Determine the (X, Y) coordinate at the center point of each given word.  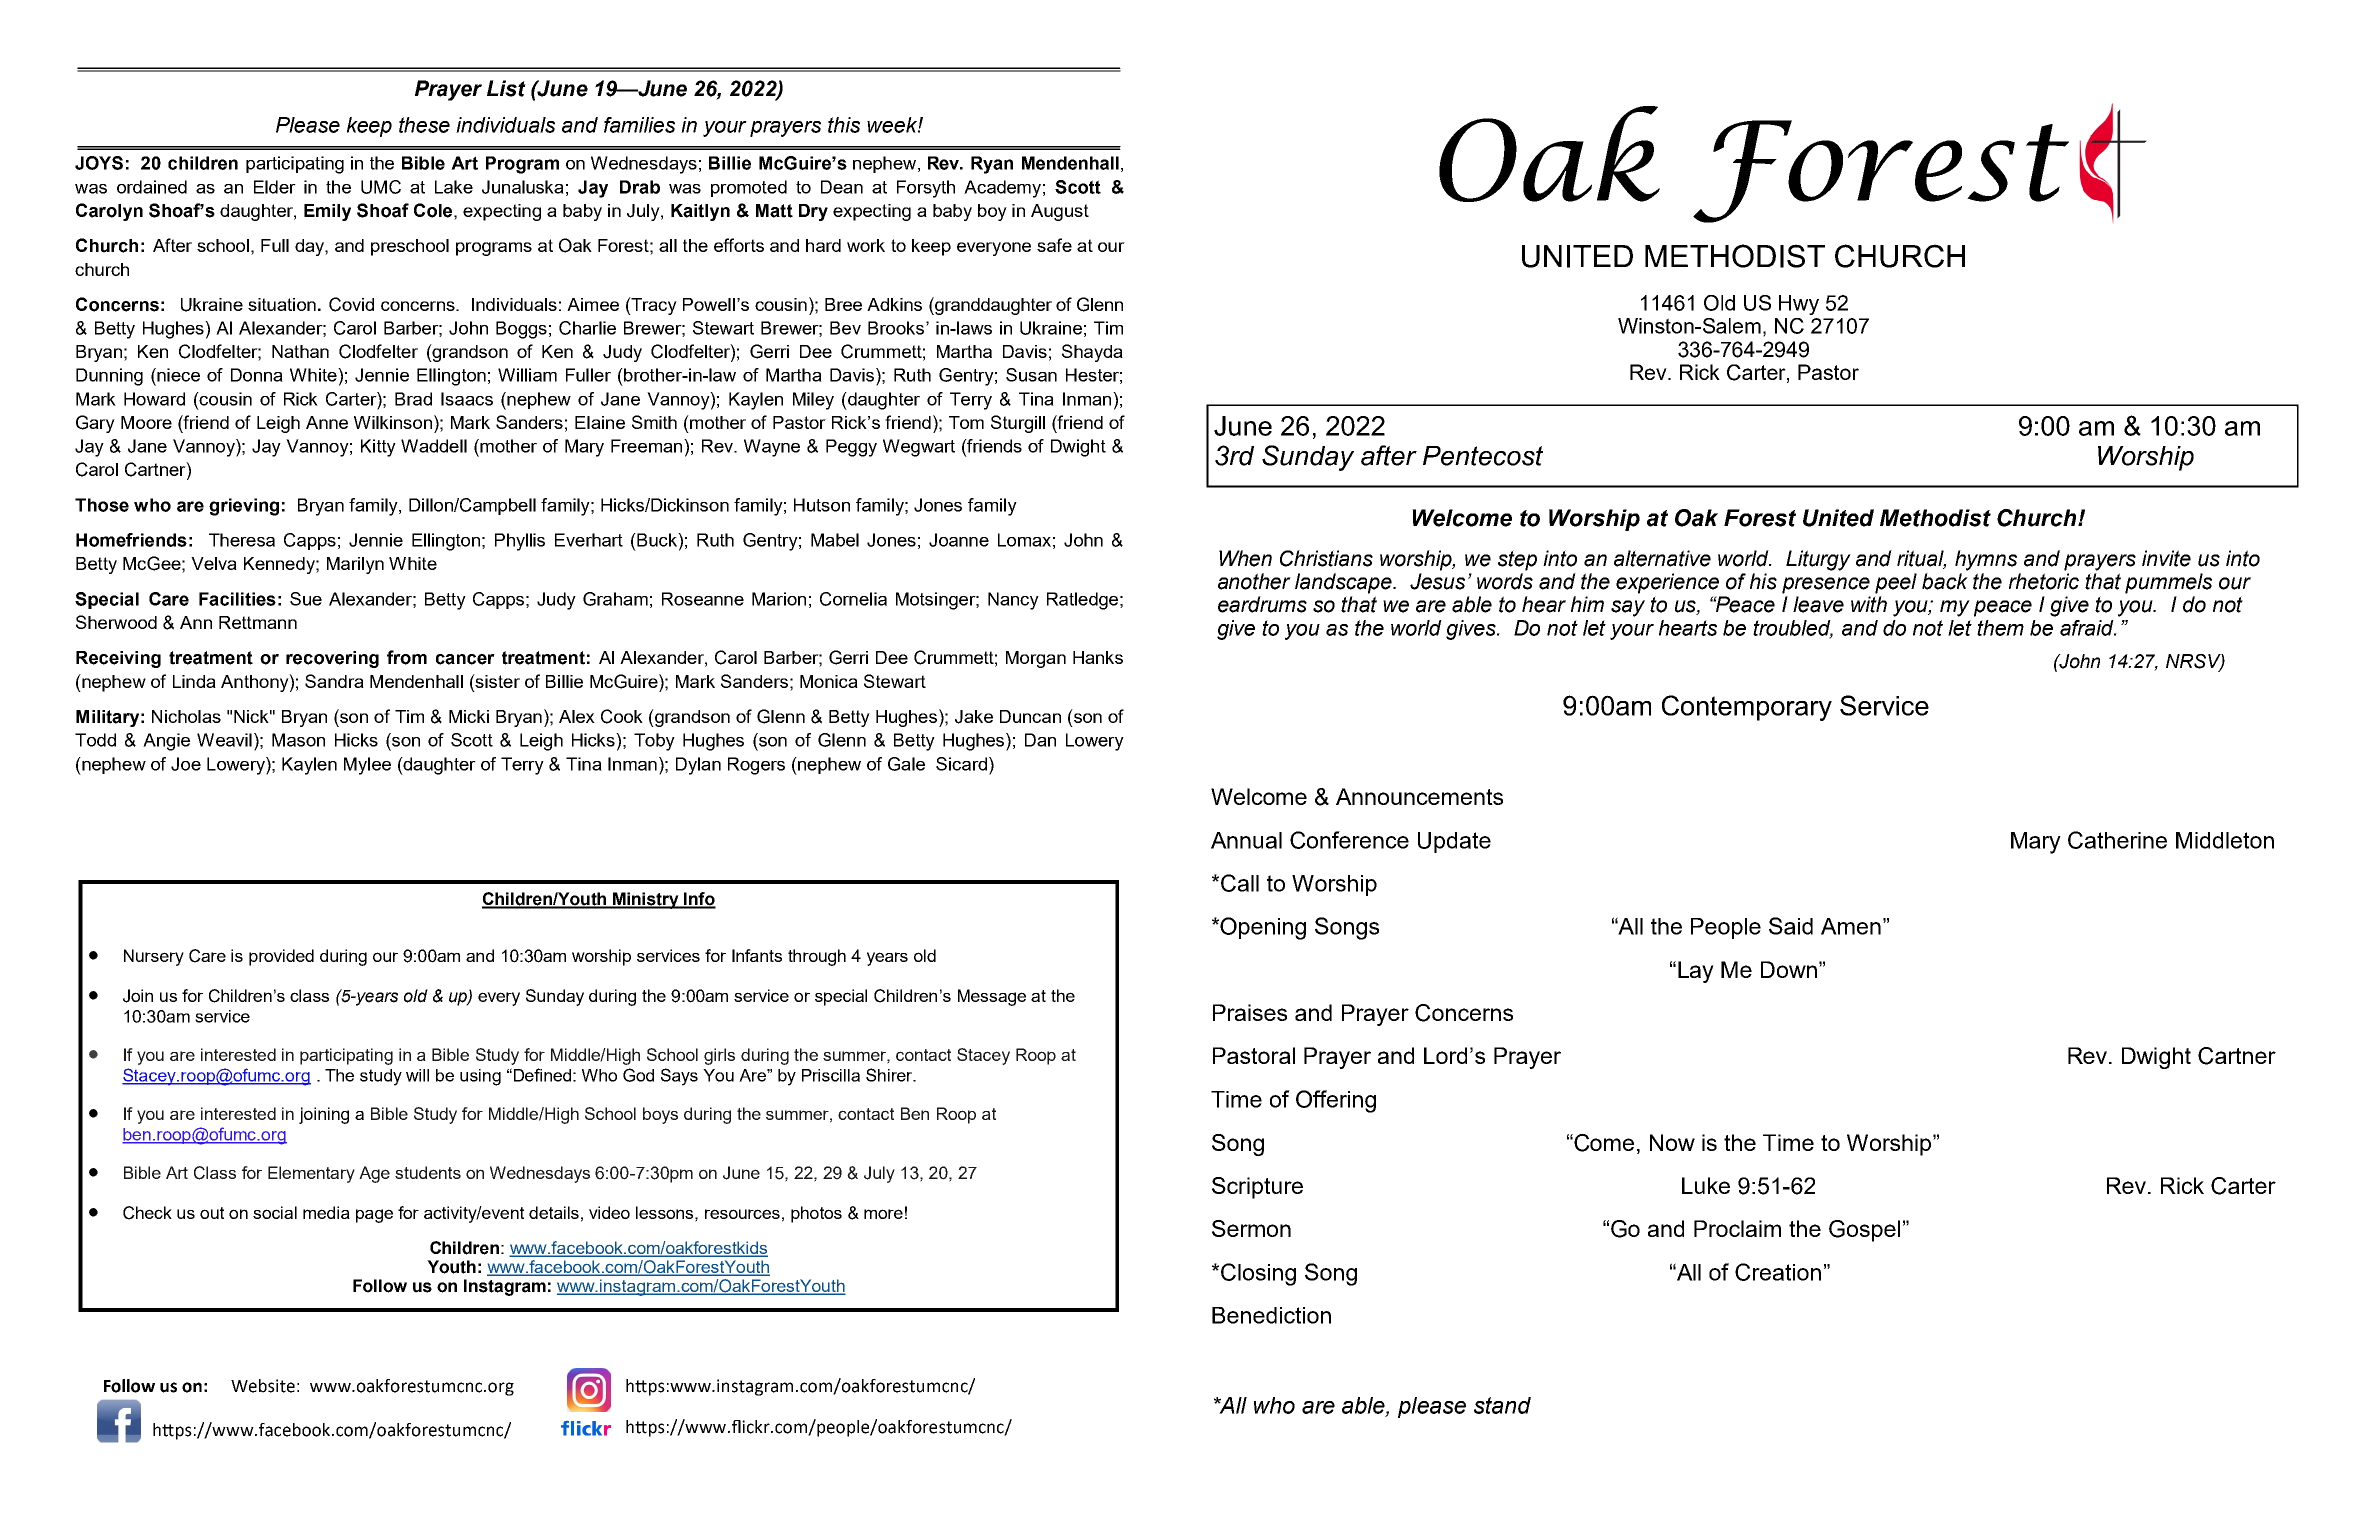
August (1060, 212)
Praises (1250, 1012)
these (424, 125)
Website (263, 1386)
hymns (1986, 560)
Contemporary (1747, 708)
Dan (1040, 740)
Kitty (378, 448)
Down (1789, 969)
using (480, 1077)
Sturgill (1018, 424)
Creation (1778, 1272)
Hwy (1799, 305)
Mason (298, 740)
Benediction (1271, 1315)
